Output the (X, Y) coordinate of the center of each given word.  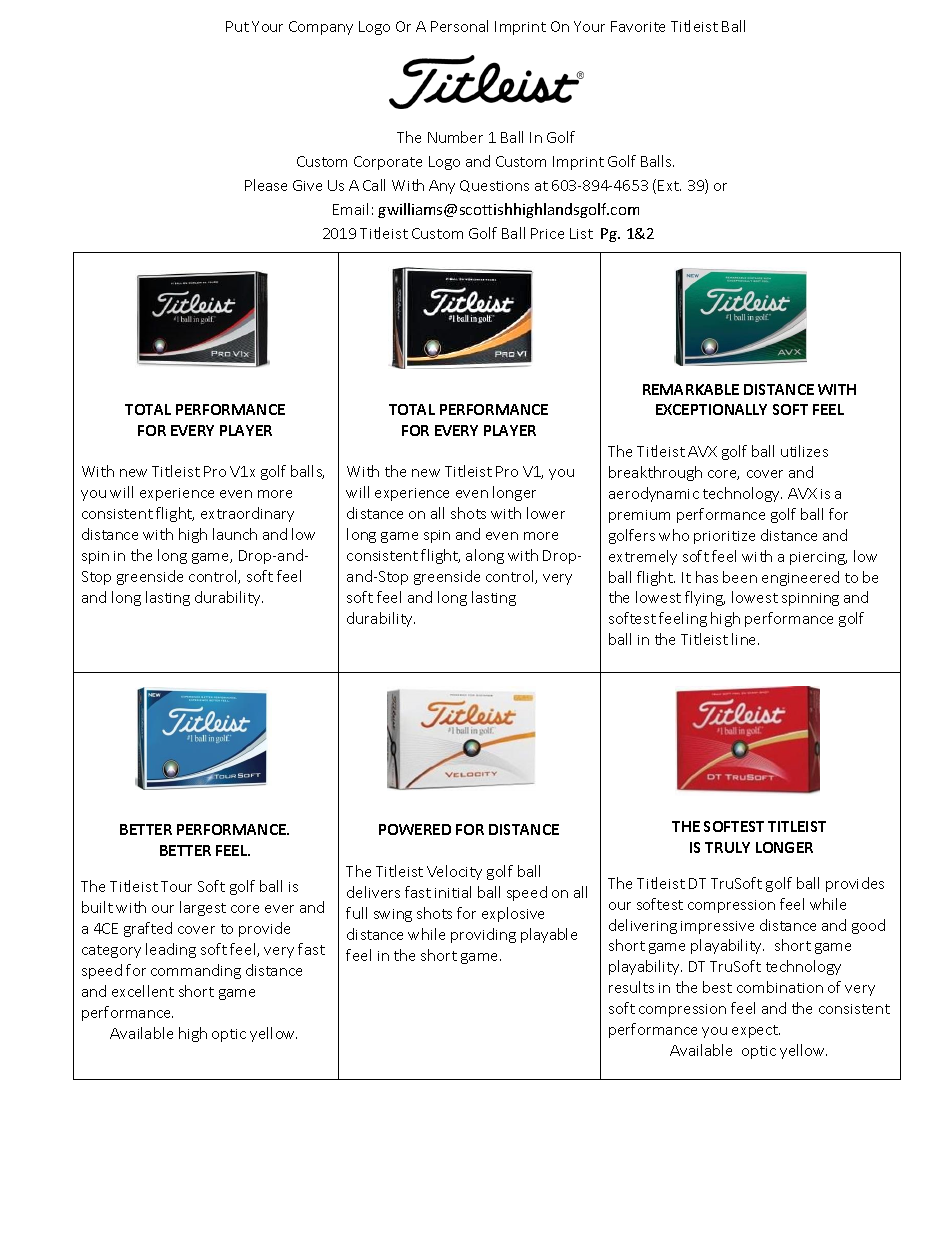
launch (235, 534)
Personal (459, 26)
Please (266, 185)
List (581, 233)
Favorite (638, 26)
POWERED (415, 829)
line (745, 639)
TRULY (727, 847)
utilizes (804, 451)
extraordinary (247, 514)
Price (547, 233)
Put (237, 26)
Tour (176, 886)
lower (546, 513)
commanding (196, 971)
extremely (643, 557)
